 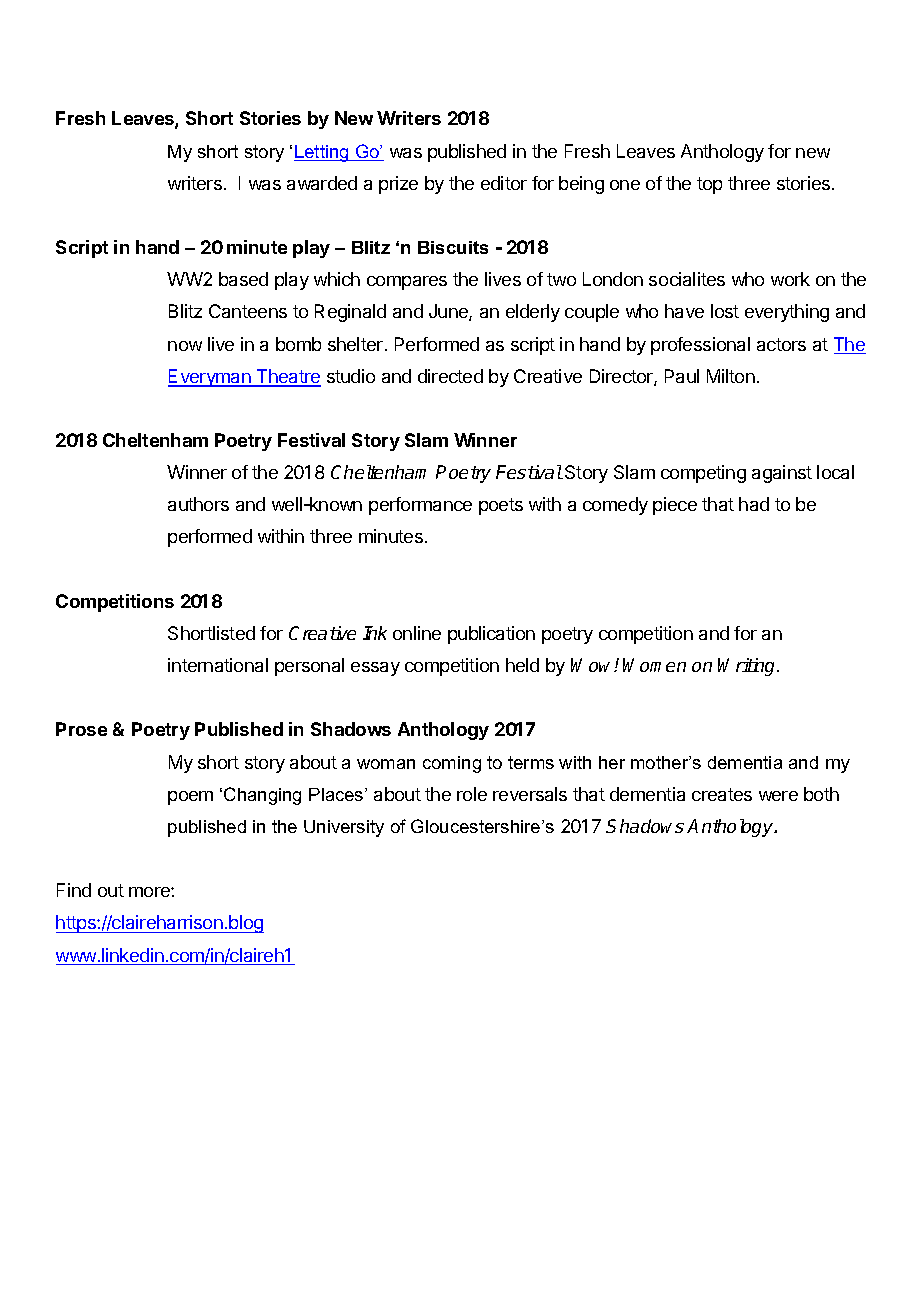 What do you see at coordinates (322, 183) in the page?
I see `awarded` at bounding box center [322, 183].
